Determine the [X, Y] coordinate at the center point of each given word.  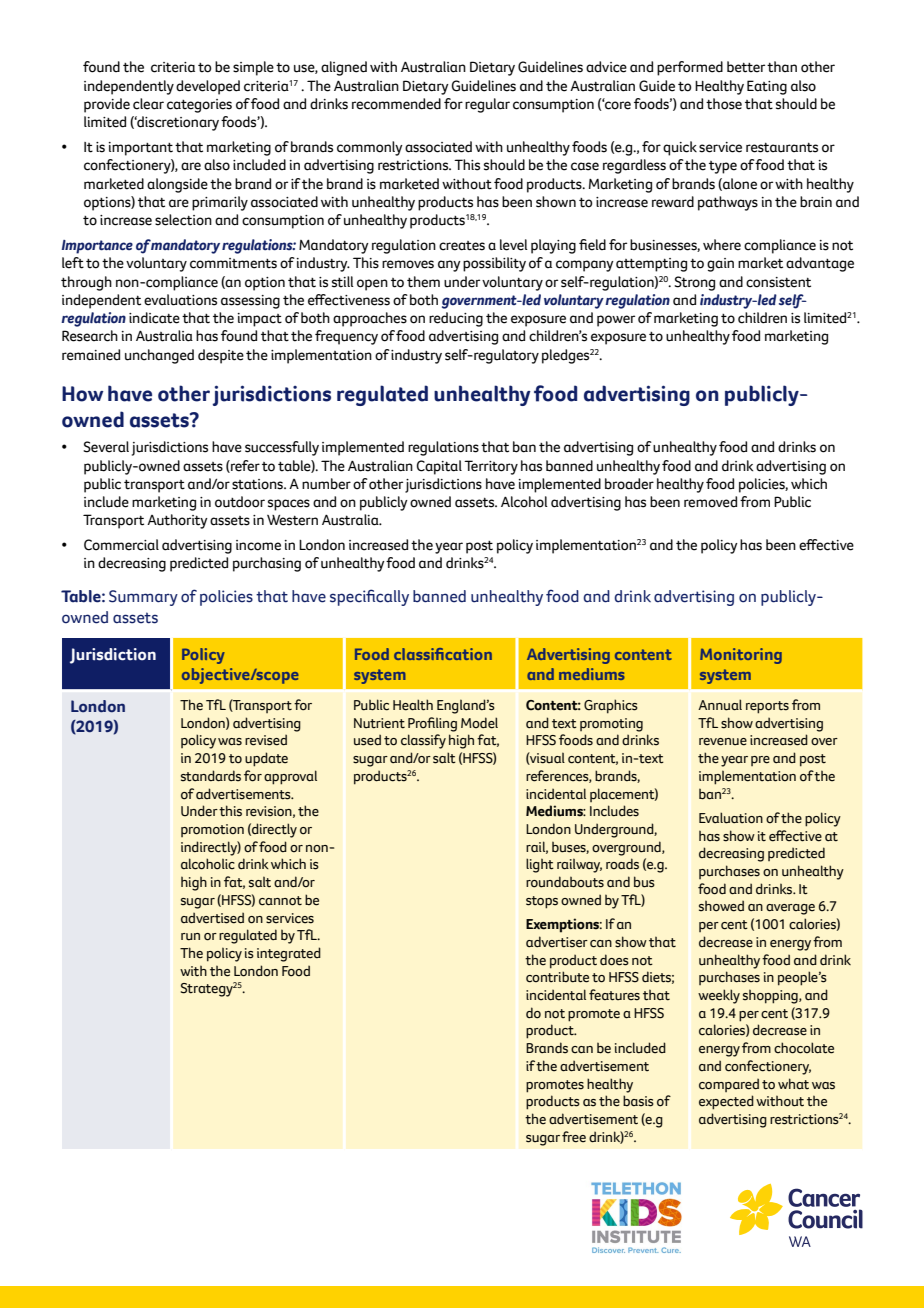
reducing [456, 319]
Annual [720, 705]
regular [487, 105]
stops [542, 902]
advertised [212, 918]
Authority [177, 521]
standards [211, 776]
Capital [439, 467]
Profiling [432, 724]
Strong [694, 283]
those [724, 104]
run [190, 937]
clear [148, 104]
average [790, 909]
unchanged [159, 356]
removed [710, 502]
